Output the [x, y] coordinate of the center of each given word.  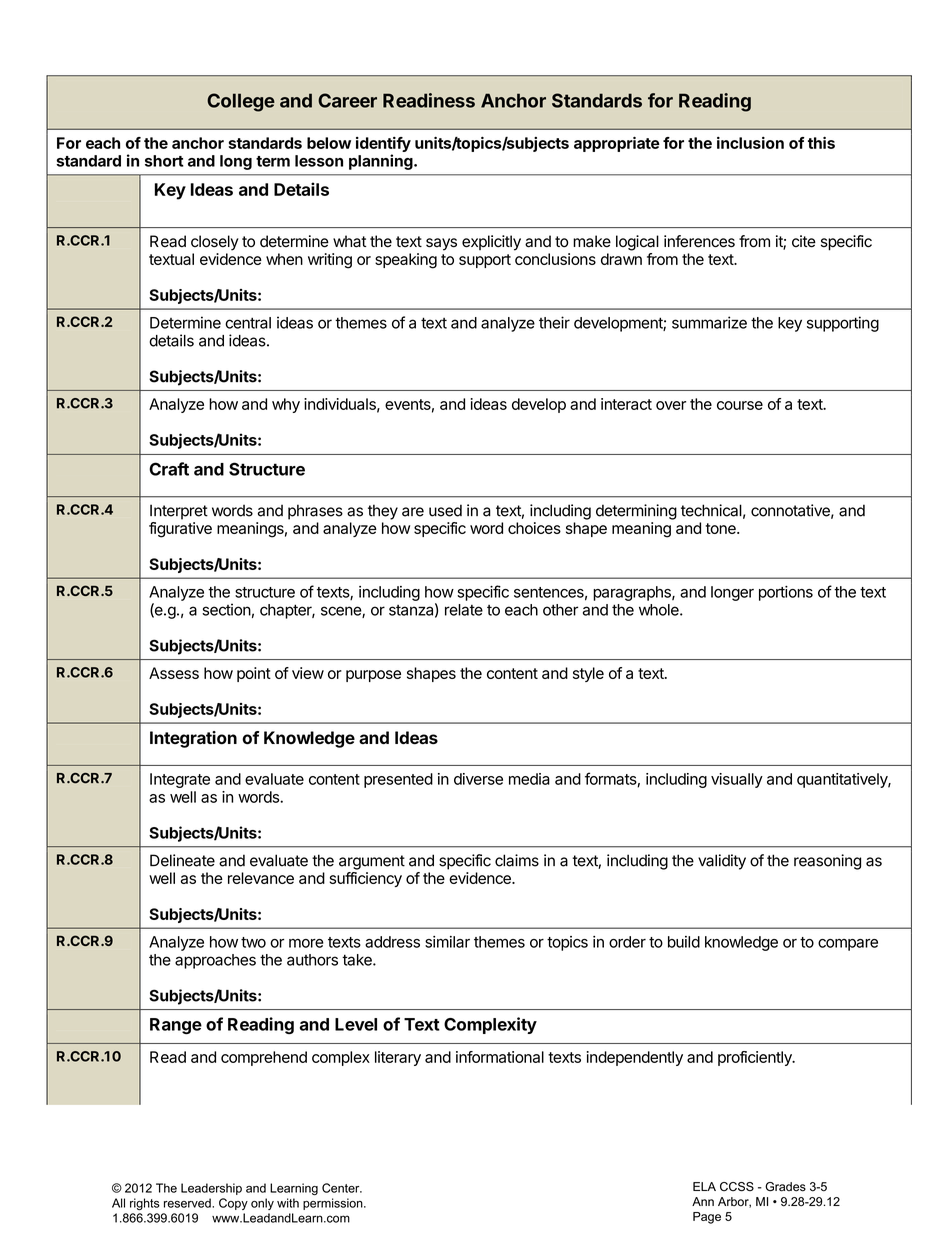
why [286, 405]
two [253, 942]
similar [447, 942]
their [554, 322]
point [254, 674]
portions [786, 593]
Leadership [211, 1189]
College [241, 102]
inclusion [750, 143]
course [740, 405]
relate [464, 610]
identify [383, 144]
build [684, 942]
